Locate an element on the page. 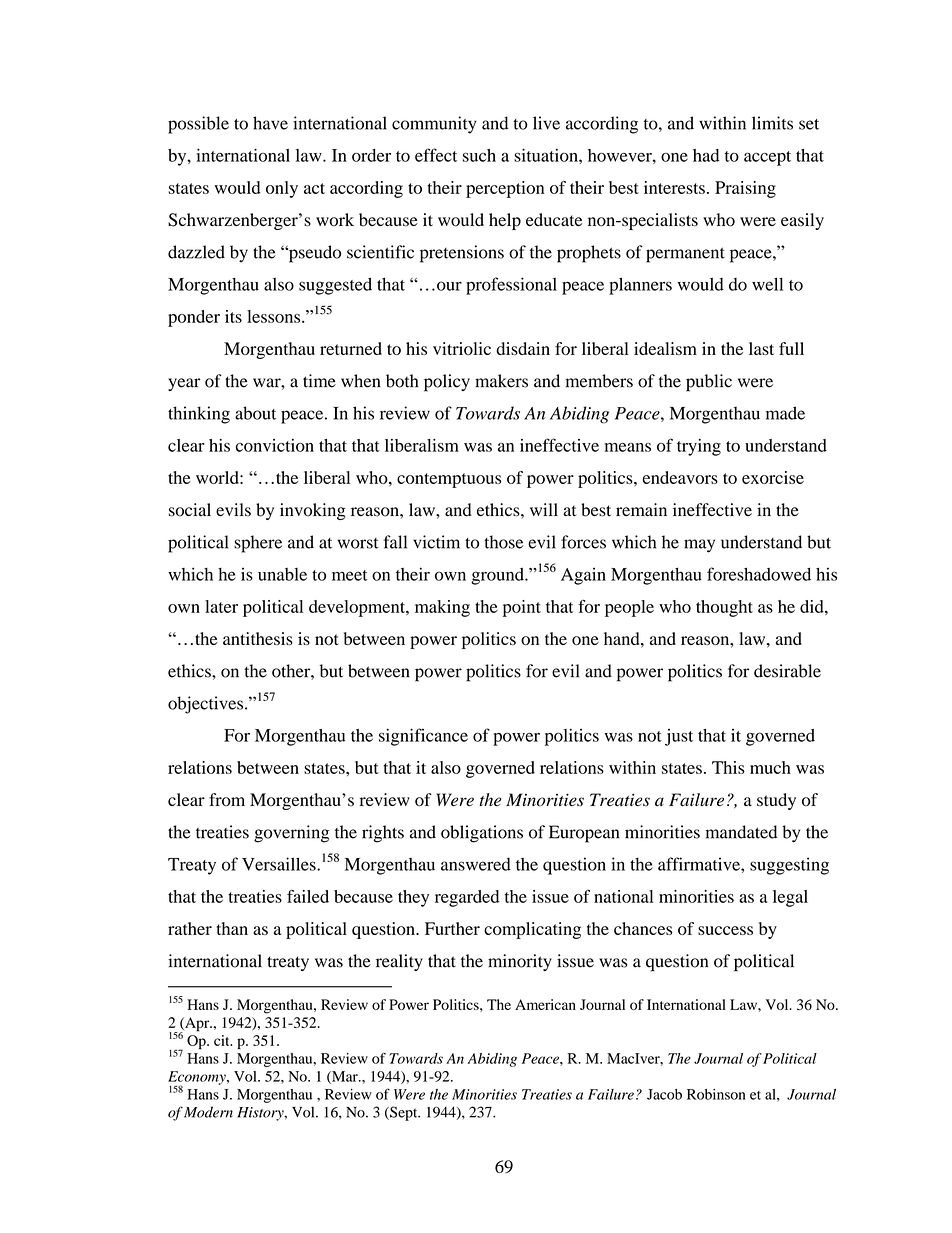 The height and width of the page is (1233, 952). significance is located at coordinates (423, 737).
